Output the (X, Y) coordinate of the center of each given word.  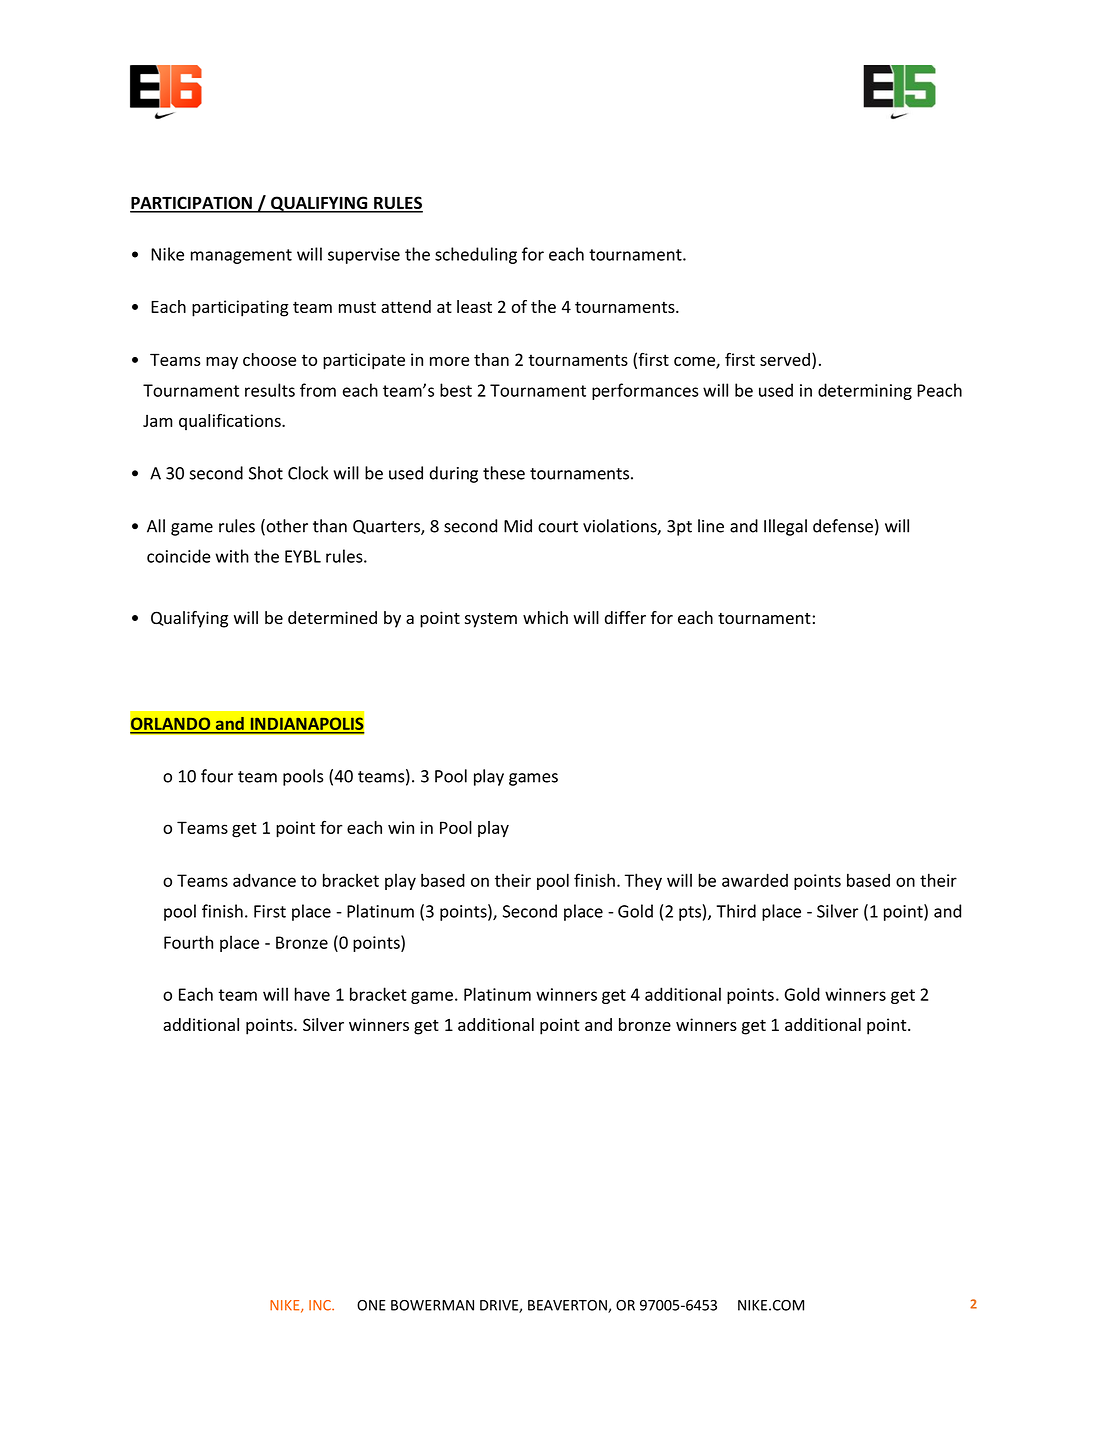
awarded (755, 880)
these (504, 473)
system (491, 620)
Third (736, 911)
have (312, 994)
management (241, 256)
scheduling (476, 255)
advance (264, 880)
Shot (266, 473)
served (785, 359)
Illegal (785, 527)
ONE (371, 1305)
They (643, 881)
